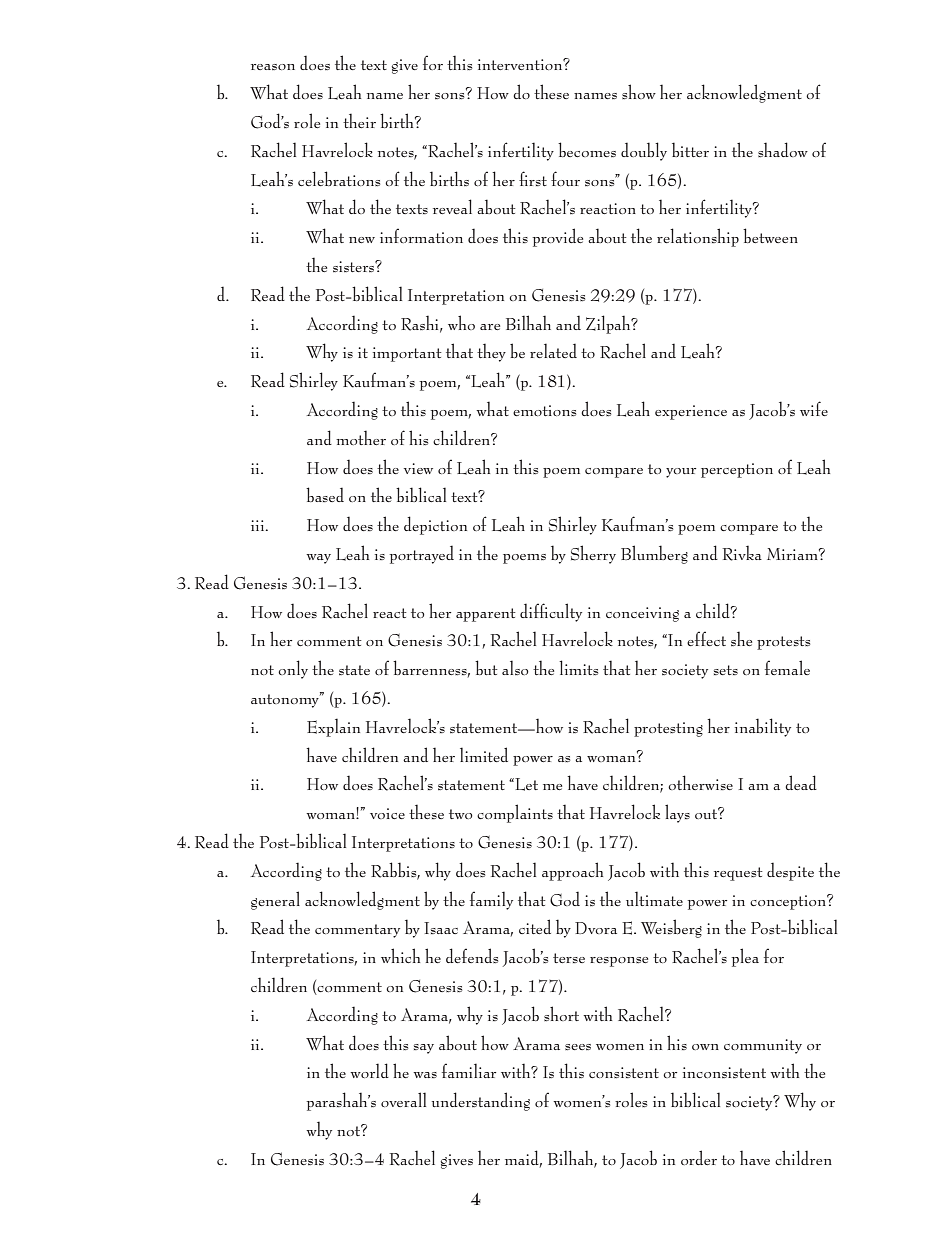 This screenshot has height=1233, width=952. I want to click on becomes, so click(587, 149).
